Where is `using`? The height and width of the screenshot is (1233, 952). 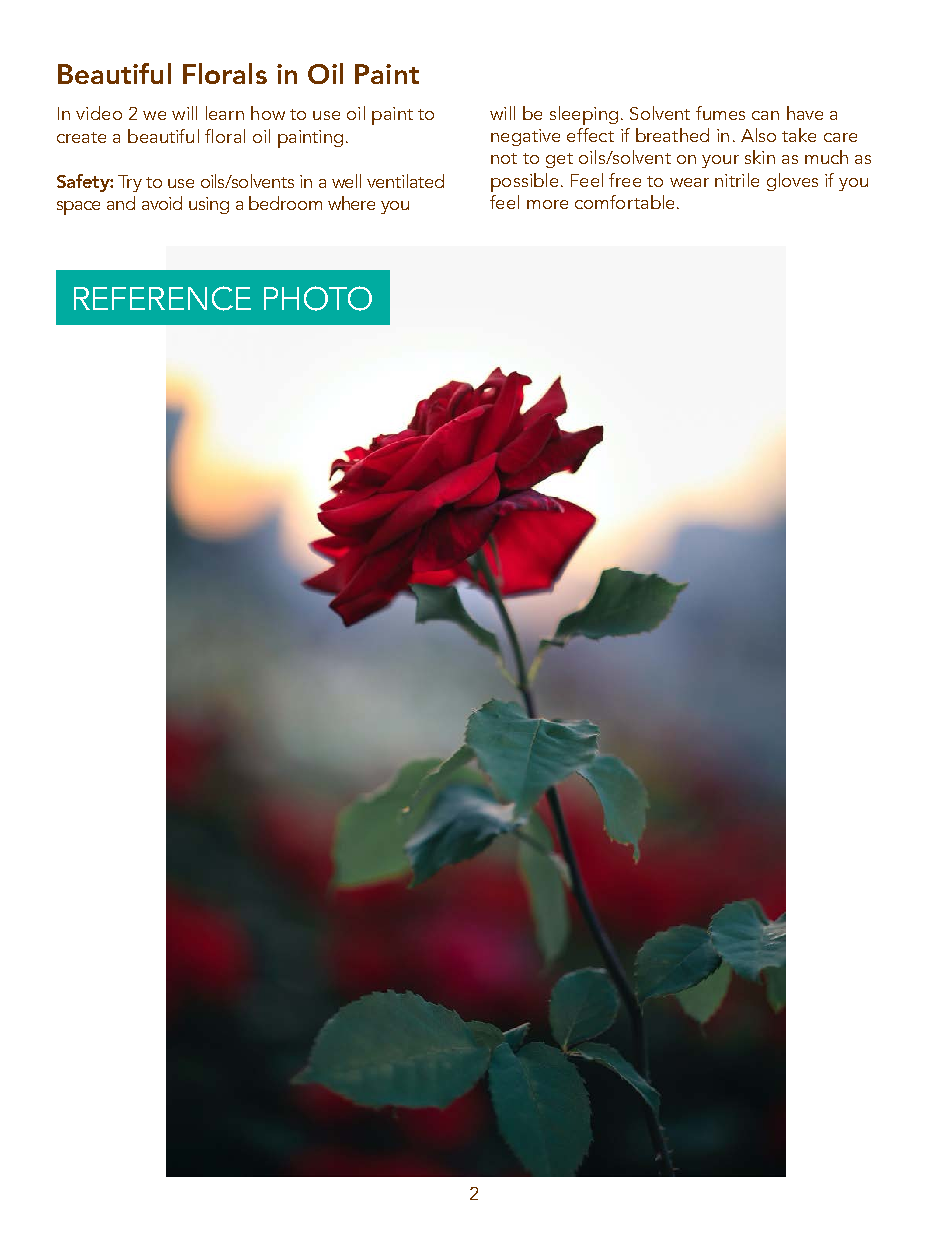 using is located at coordinates (209, 205).
